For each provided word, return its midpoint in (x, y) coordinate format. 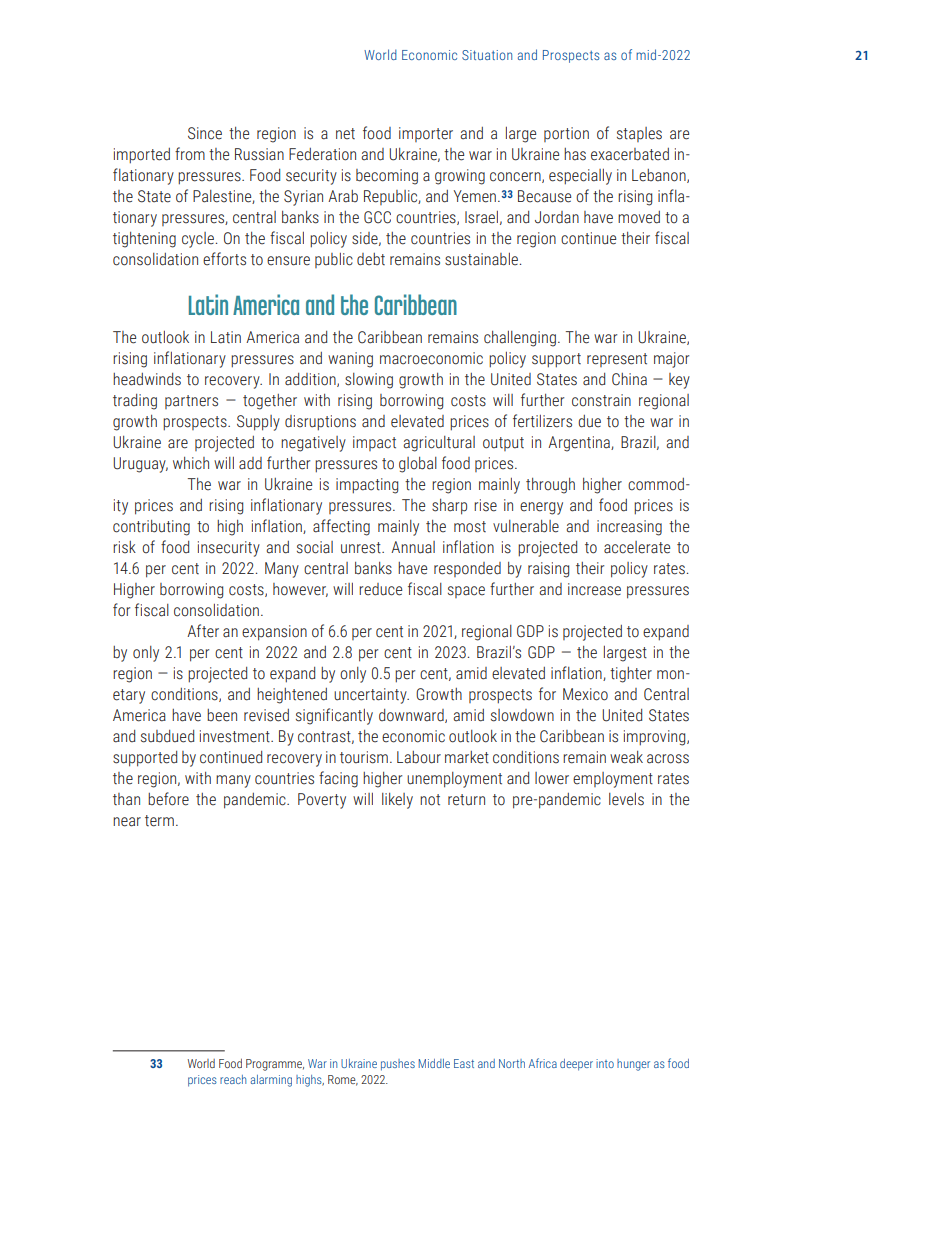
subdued (167, 736)
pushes (398, 1065)
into (605, 1063)
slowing (369, 381)
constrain (601, 400)
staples (639, 134)
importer (426, 134)
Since (205, 133)
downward (412, 716)
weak (626, 757)
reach (233, 1079)
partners (191, 402)
